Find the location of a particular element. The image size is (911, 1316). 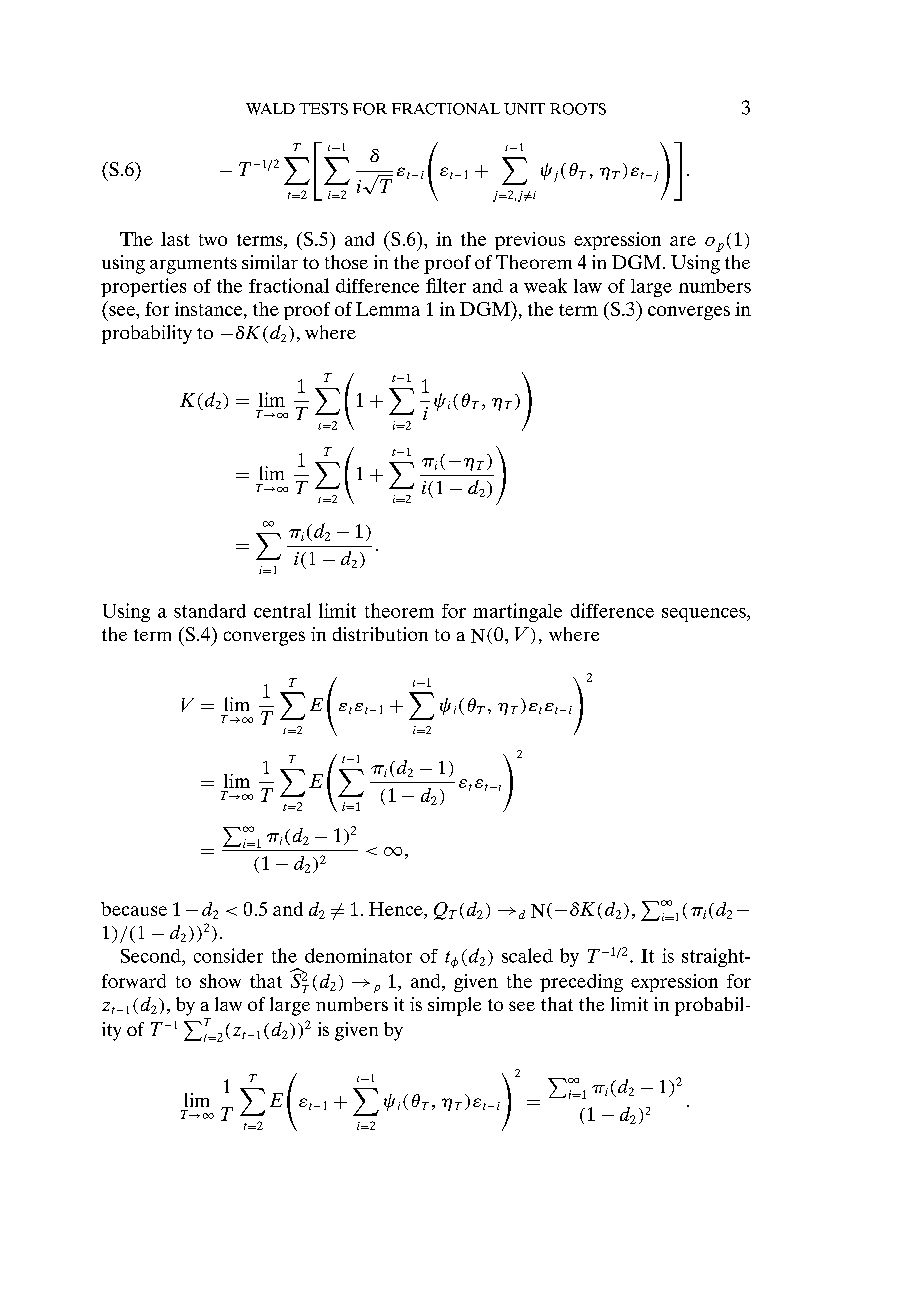

WALD is located at coordinates (270, 109).
